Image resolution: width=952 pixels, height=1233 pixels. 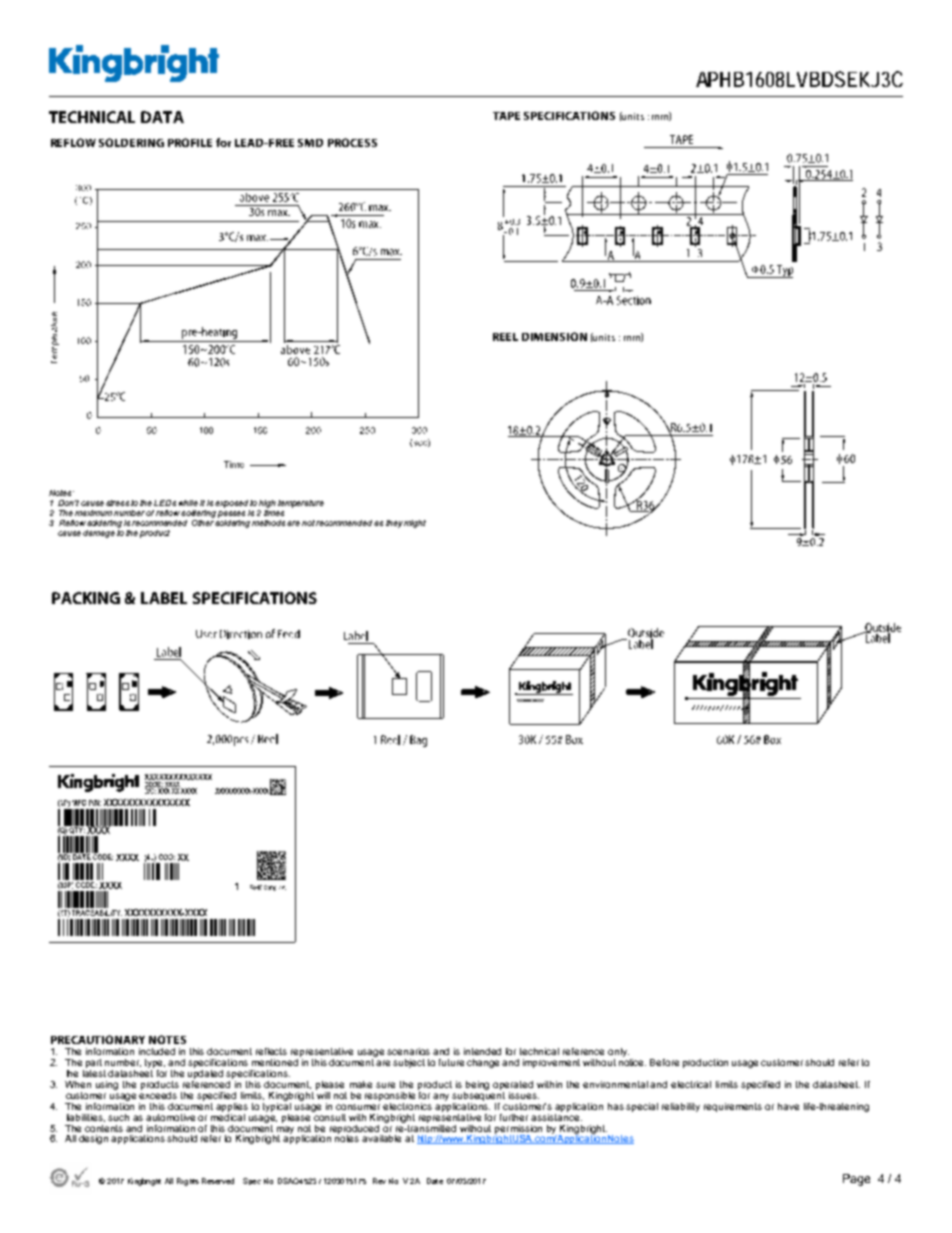 What do you see at coordinates (394, 524) in the page?
I see `they` at bounding box center [394, 524].
